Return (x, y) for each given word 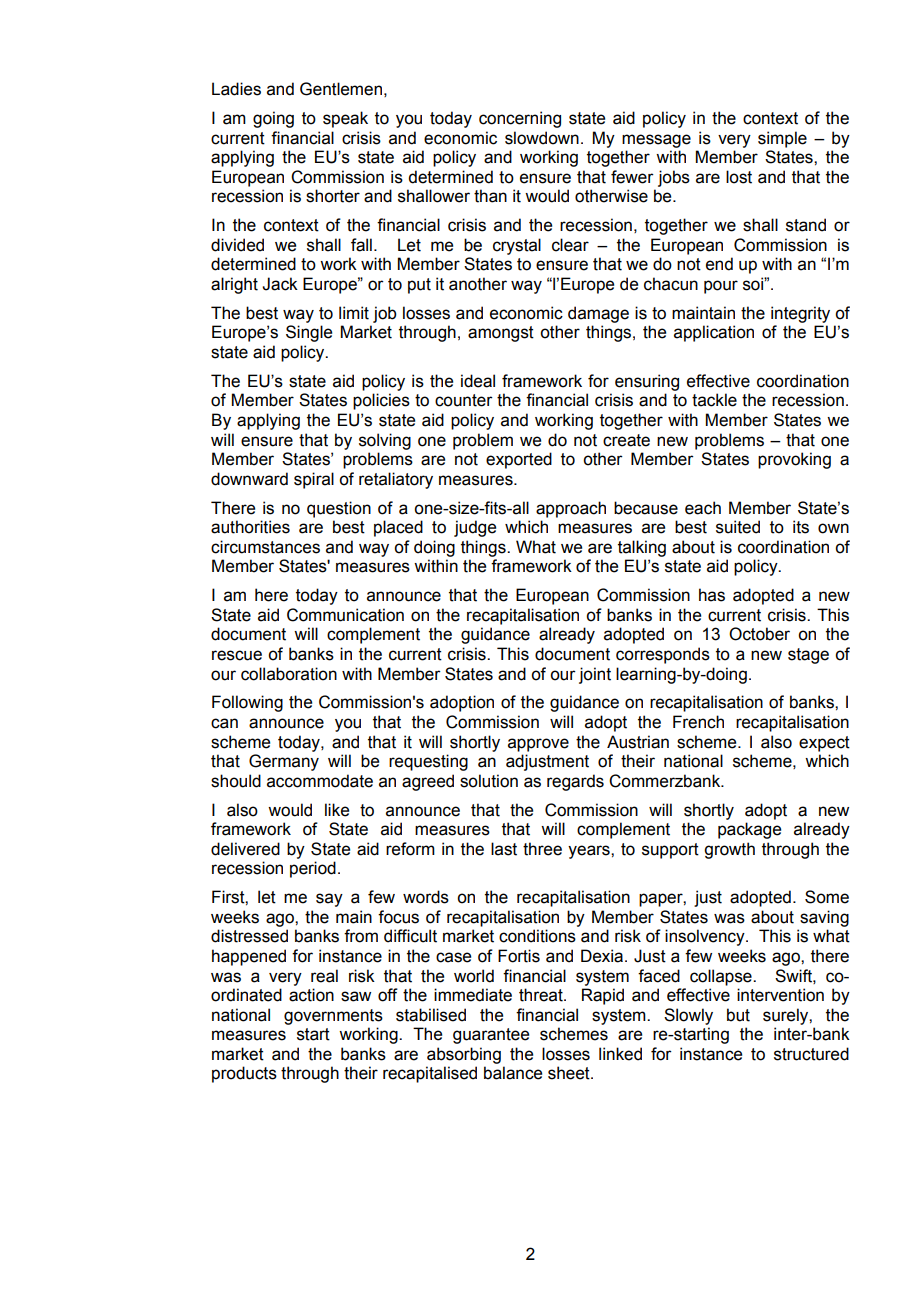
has (712, 595)
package (749, 830)
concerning (520, 119)
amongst (501, 334)
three (542, 849)
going (273, 119)
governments (333, 1017)
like (337, 810)
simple (782, 139)
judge (475, 528)
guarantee (491, 1036)
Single (309, 333)
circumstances (265, 547)
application (714, 333)
